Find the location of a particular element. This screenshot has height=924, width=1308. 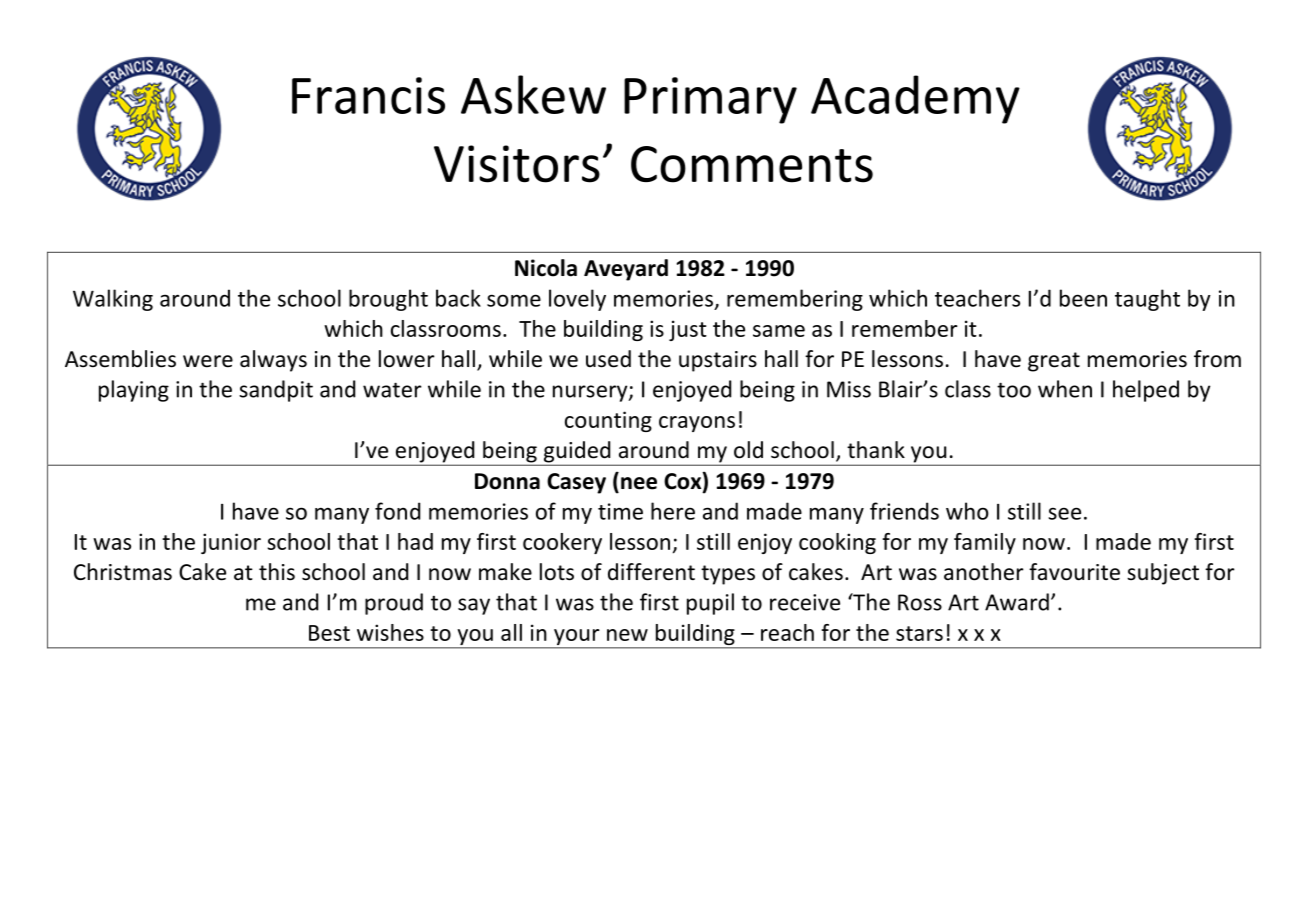

Academy is located at coordinates (915, 99).
